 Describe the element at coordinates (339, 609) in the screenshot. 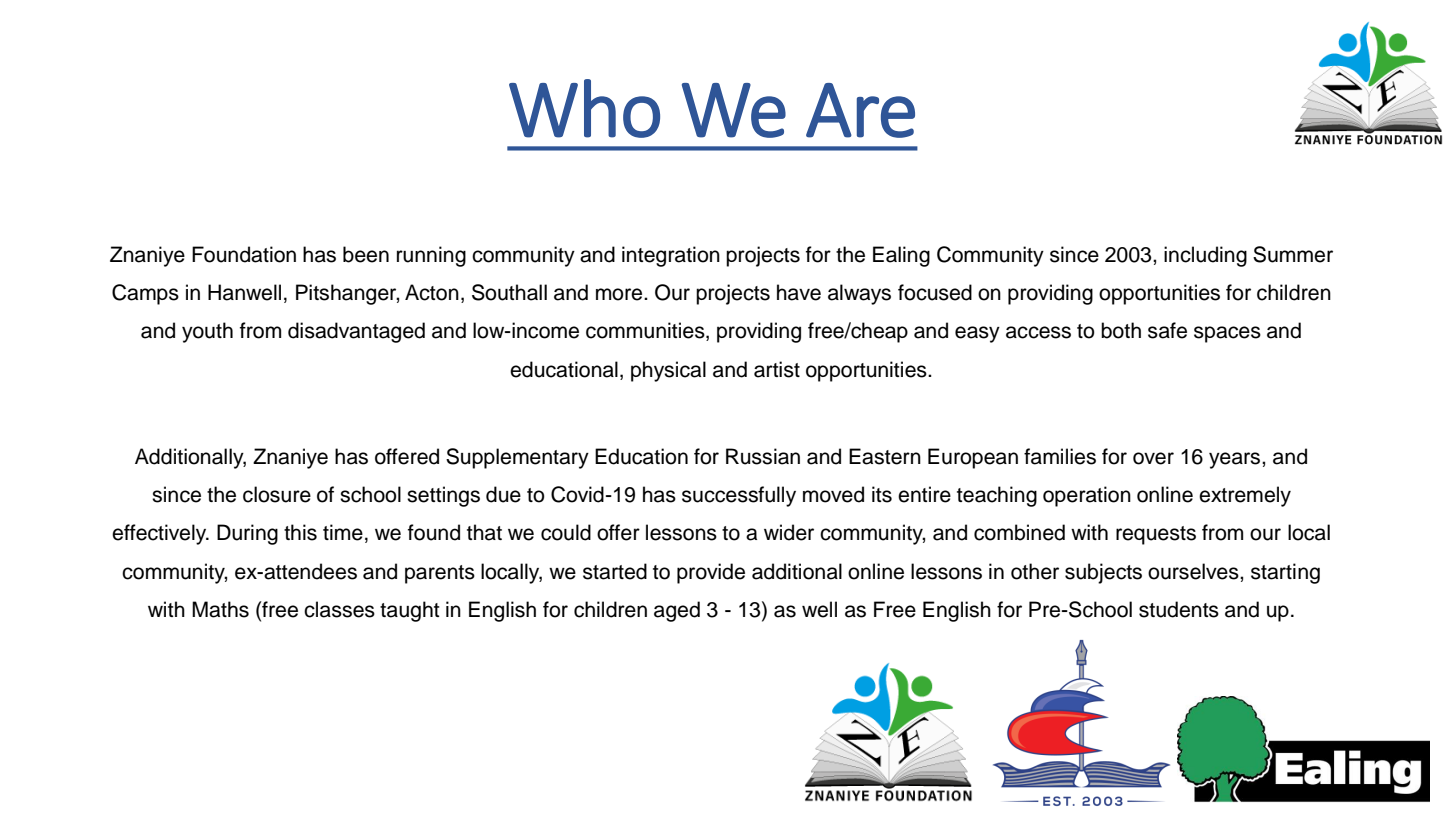

I see `classes` at that location.
